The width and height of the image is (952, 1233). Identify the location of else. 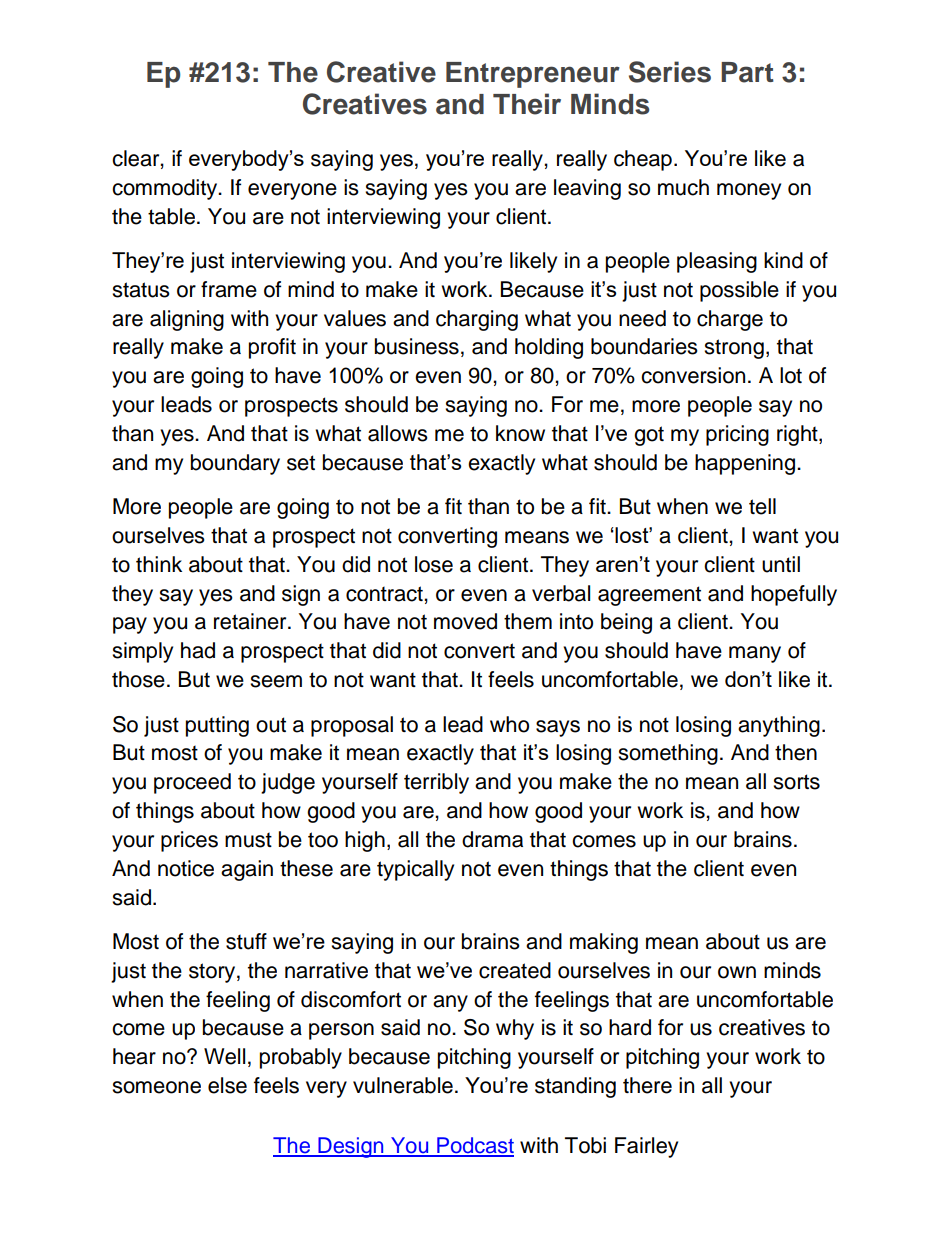
(227, 1085).
